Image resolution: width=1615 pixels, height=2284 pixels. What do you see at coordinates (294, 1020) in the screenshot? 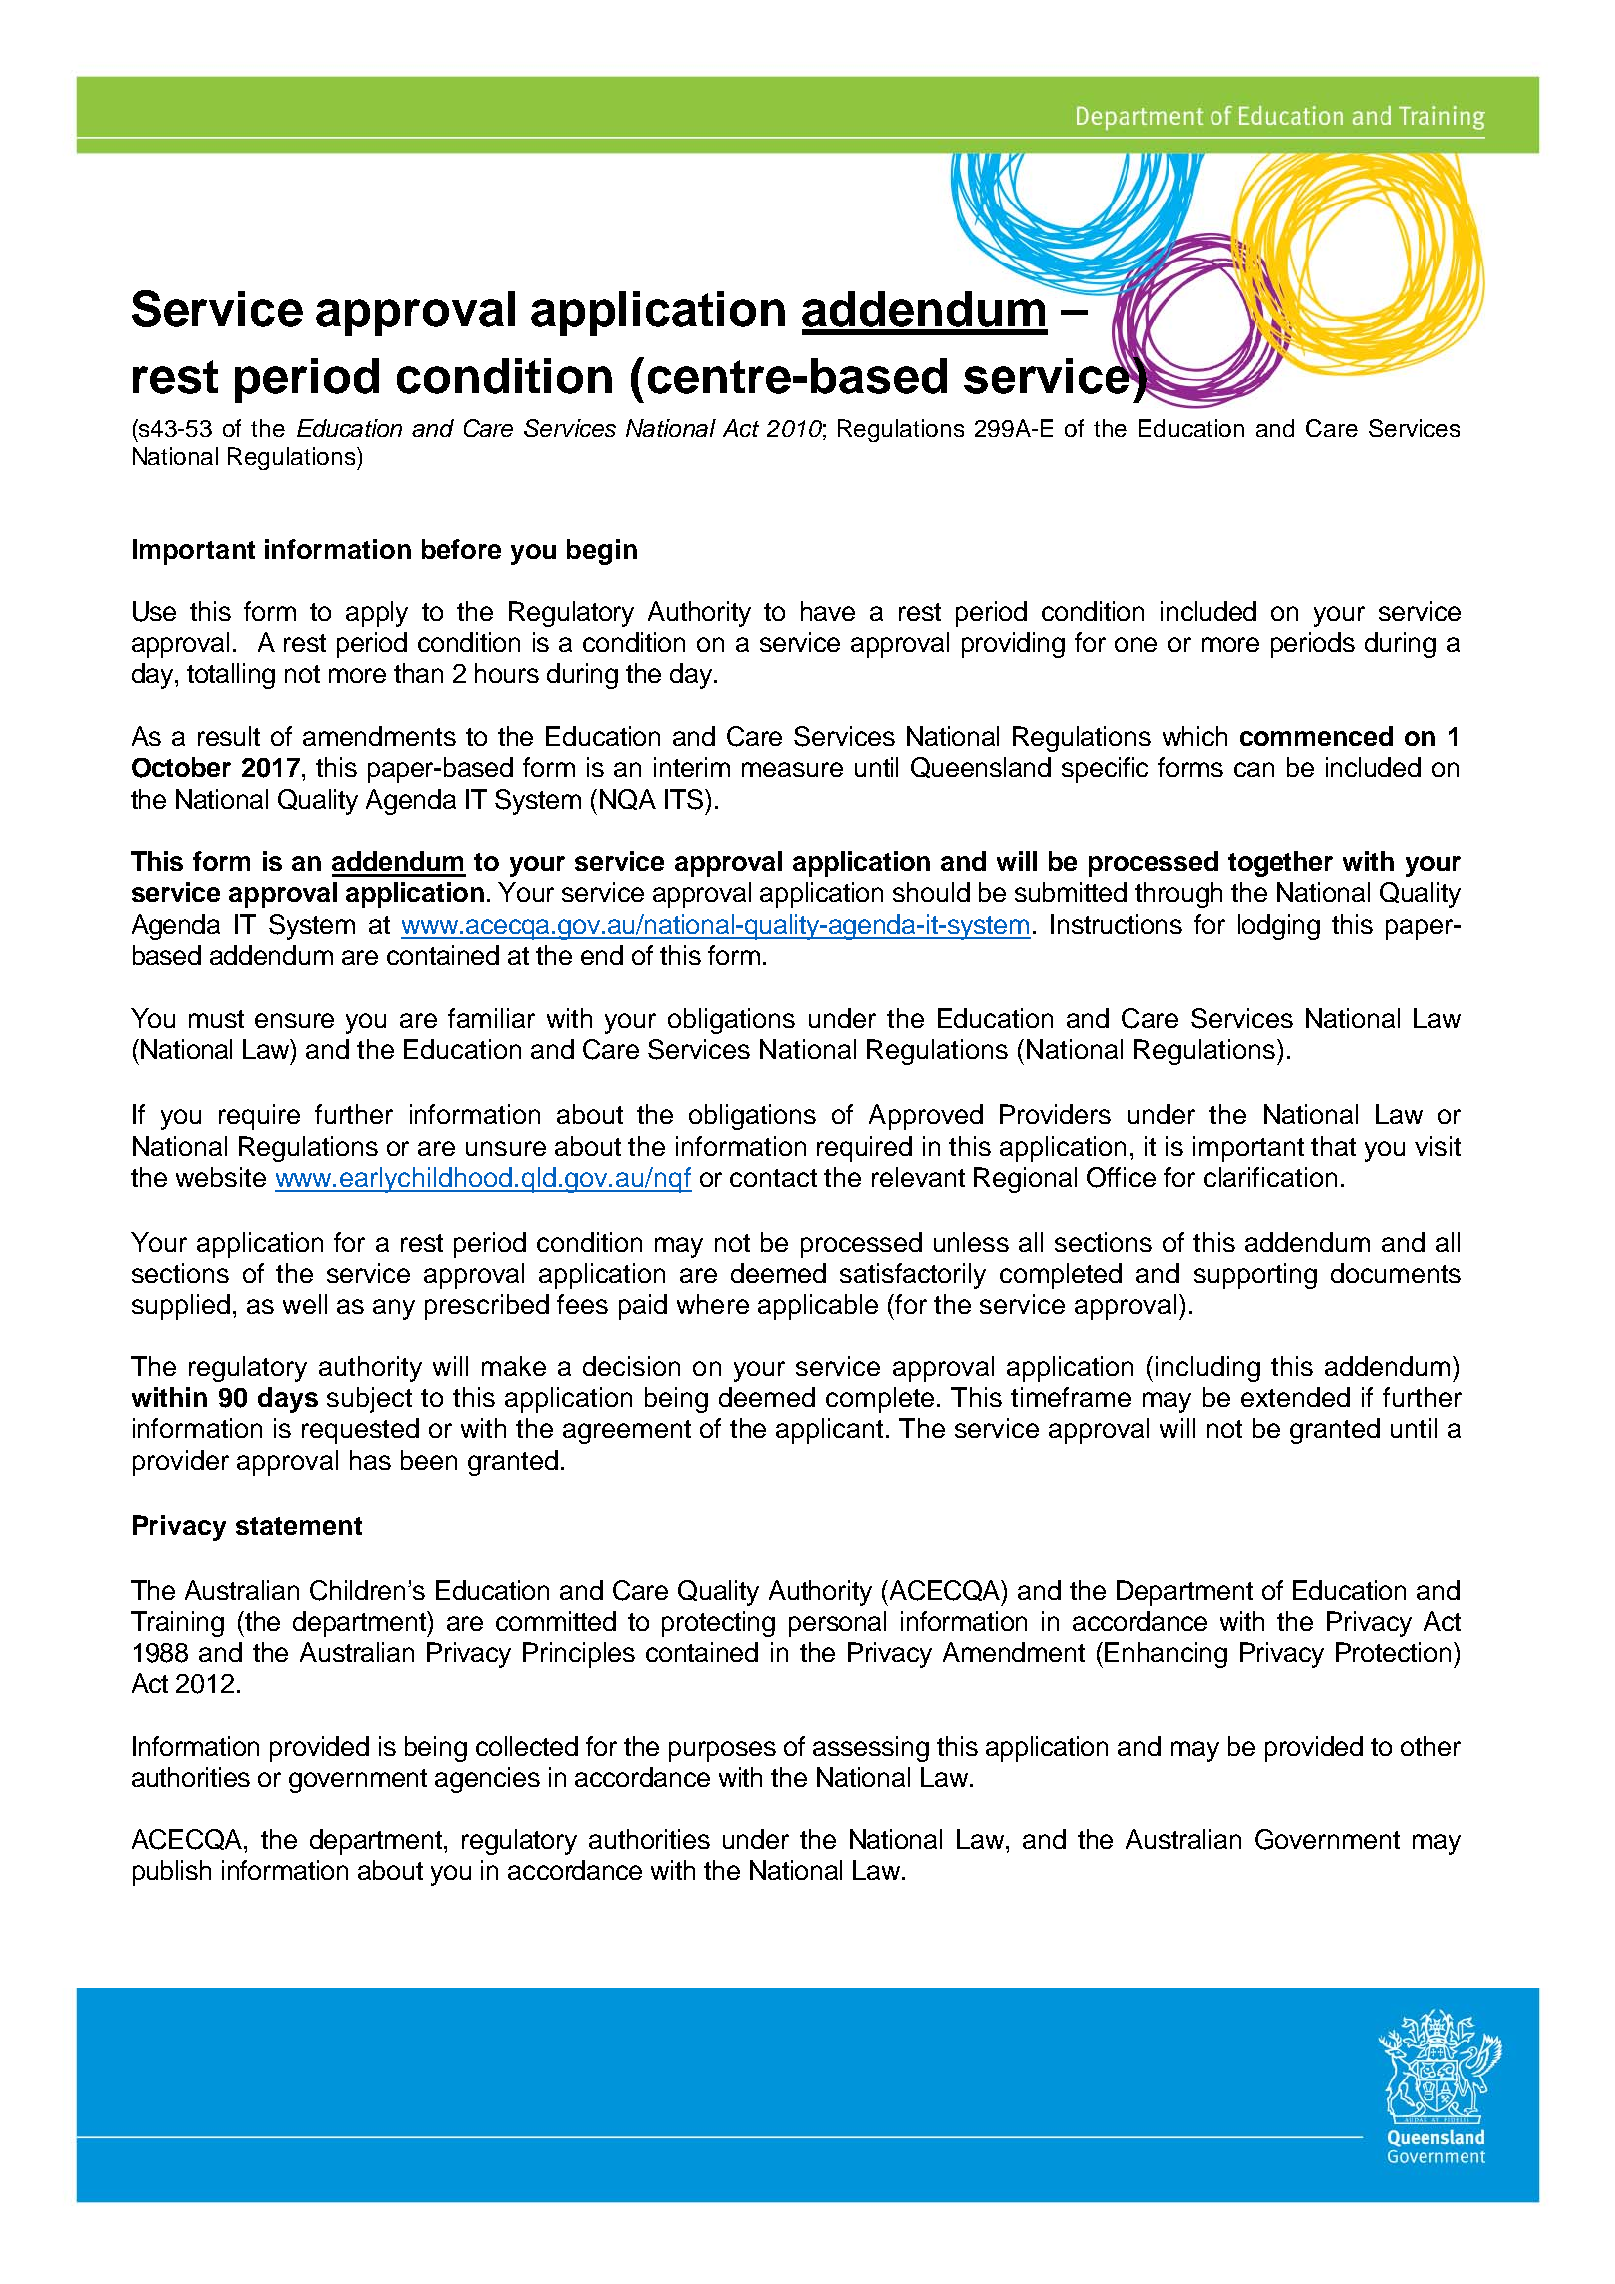
I see `ensure` at bounding box center [294, 1020].
